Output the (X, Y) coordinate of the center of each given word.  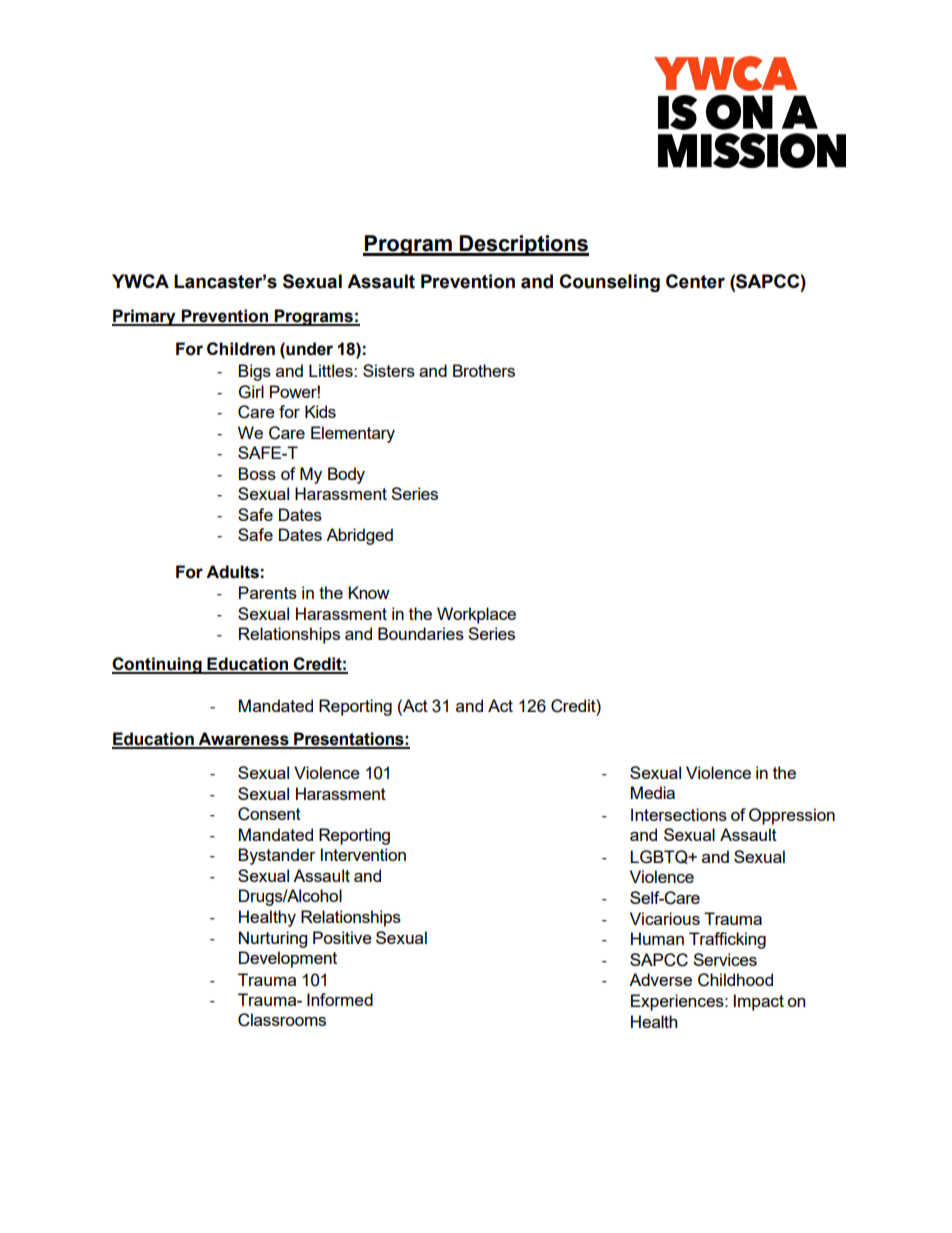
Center (695, 281)
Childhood (735, 980)
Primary (145, 317)
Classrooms (282, 1020)
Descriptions (523, 245)
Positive (342, 937)
